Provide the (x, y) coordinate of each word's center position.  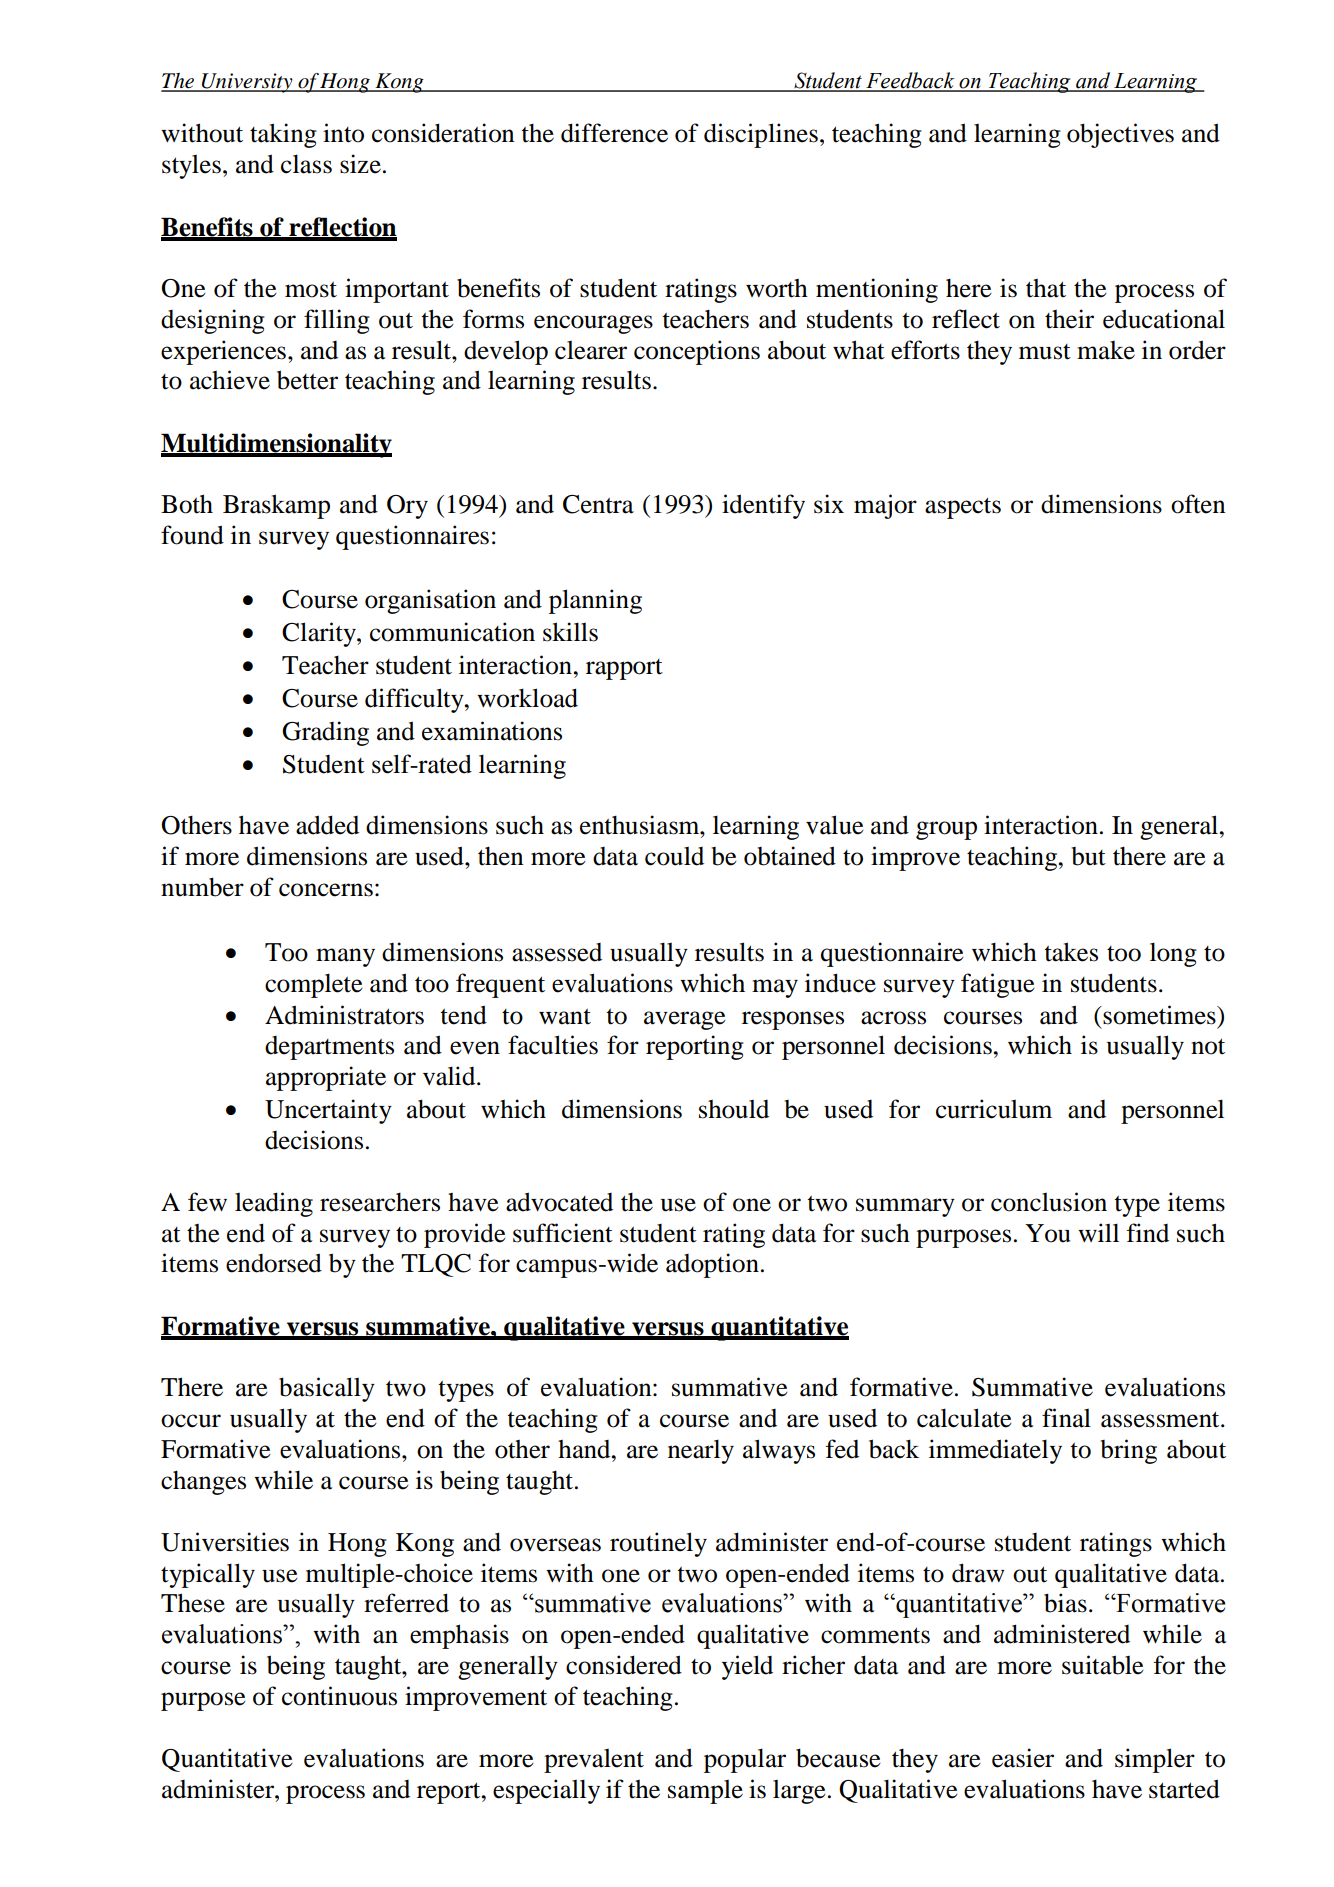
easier (1023, 1758)
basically (327, 1389)
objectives (1120, 135)
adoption (712, 1265)
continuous (339, 1696)
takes (1071, 952)
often (1198, 504)
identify (763, 506)
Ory (407, 507)
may (775, 988)
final (1066, 1418)
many (345, 957)
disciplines (761, 135)
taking (283, 135)
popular (745, 1760)
